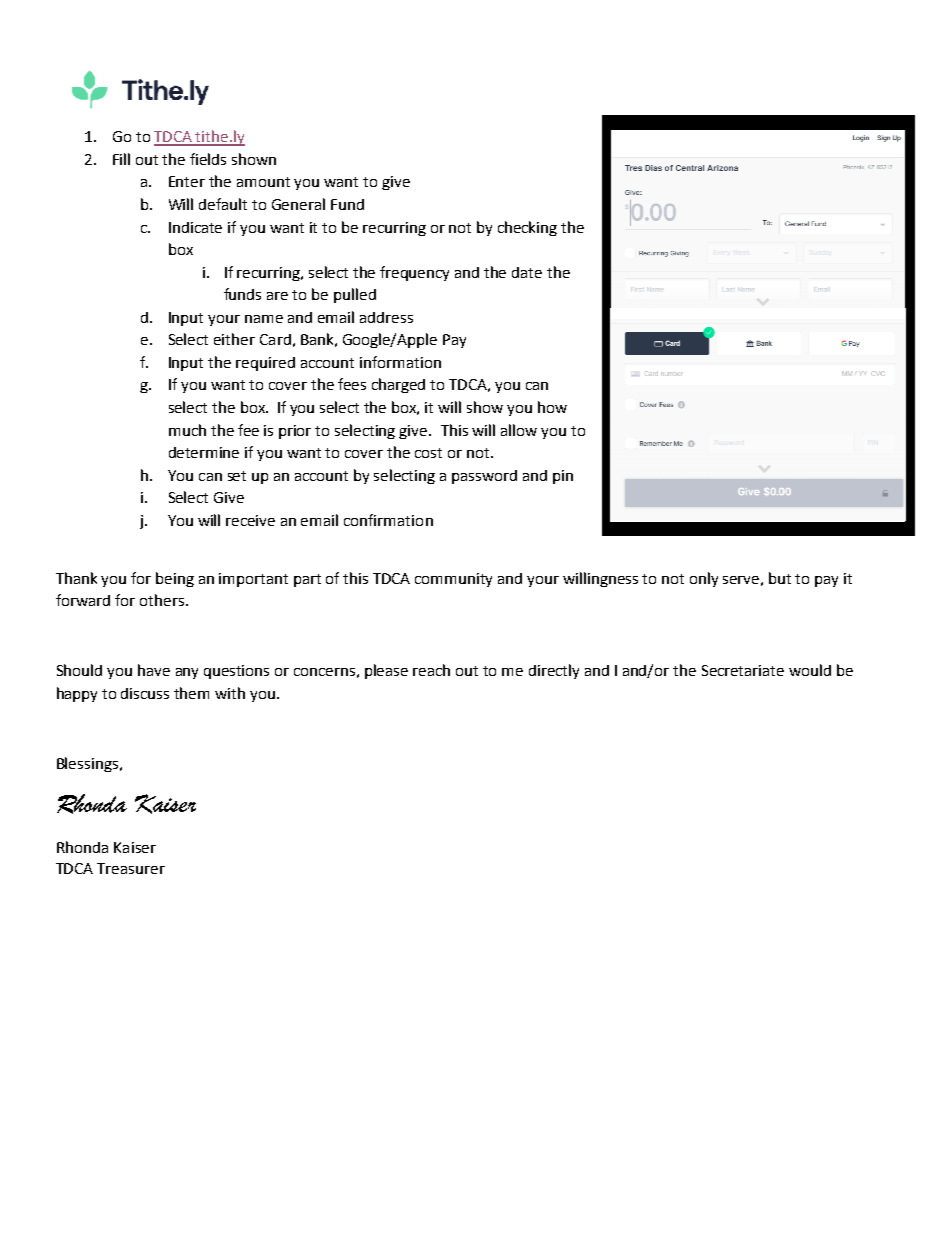  Describe the element at coordinates (187, 181) in the screenshot. I see `Enter` at that location.
